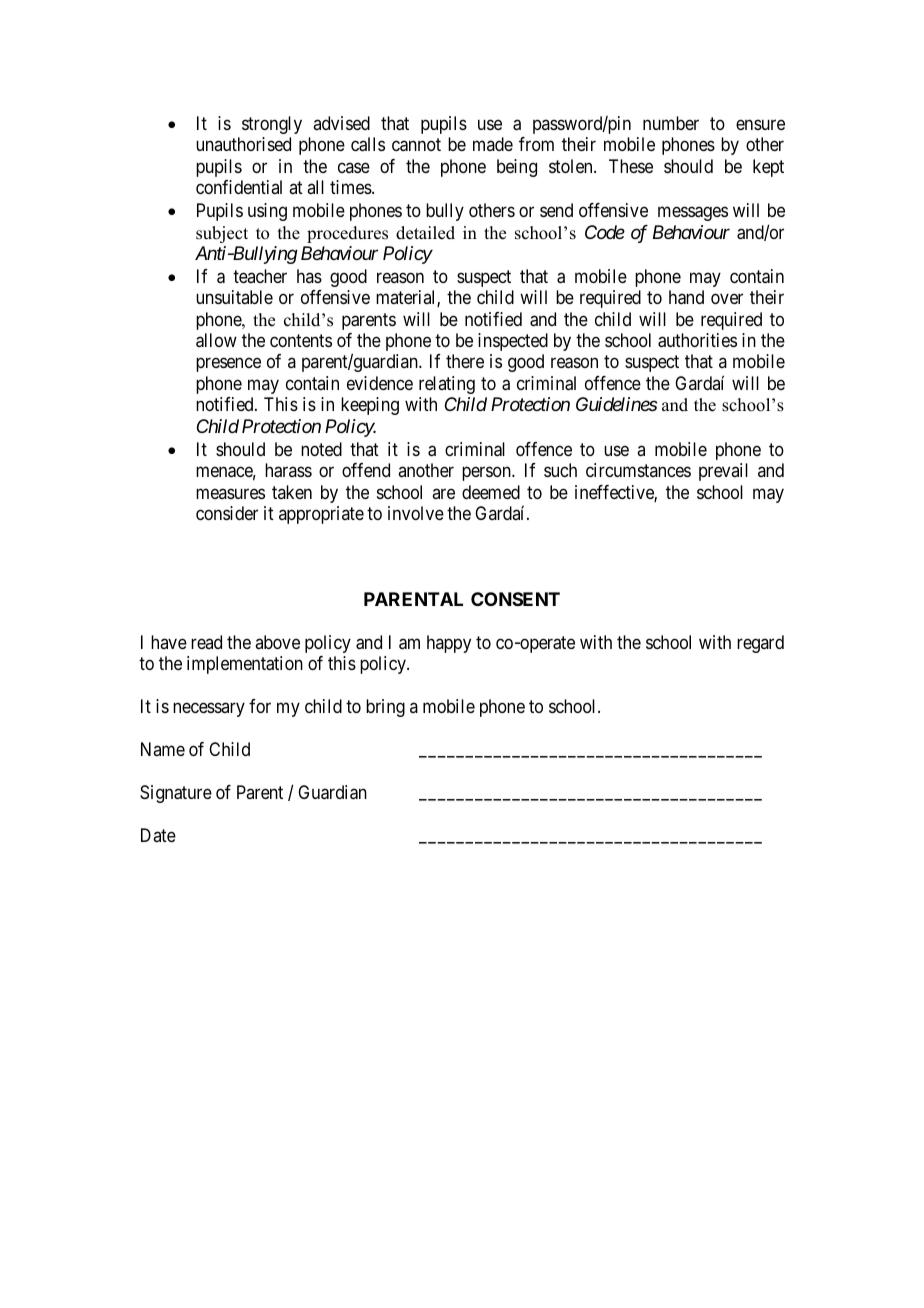  I want to click on measures, so click(230, 493).
